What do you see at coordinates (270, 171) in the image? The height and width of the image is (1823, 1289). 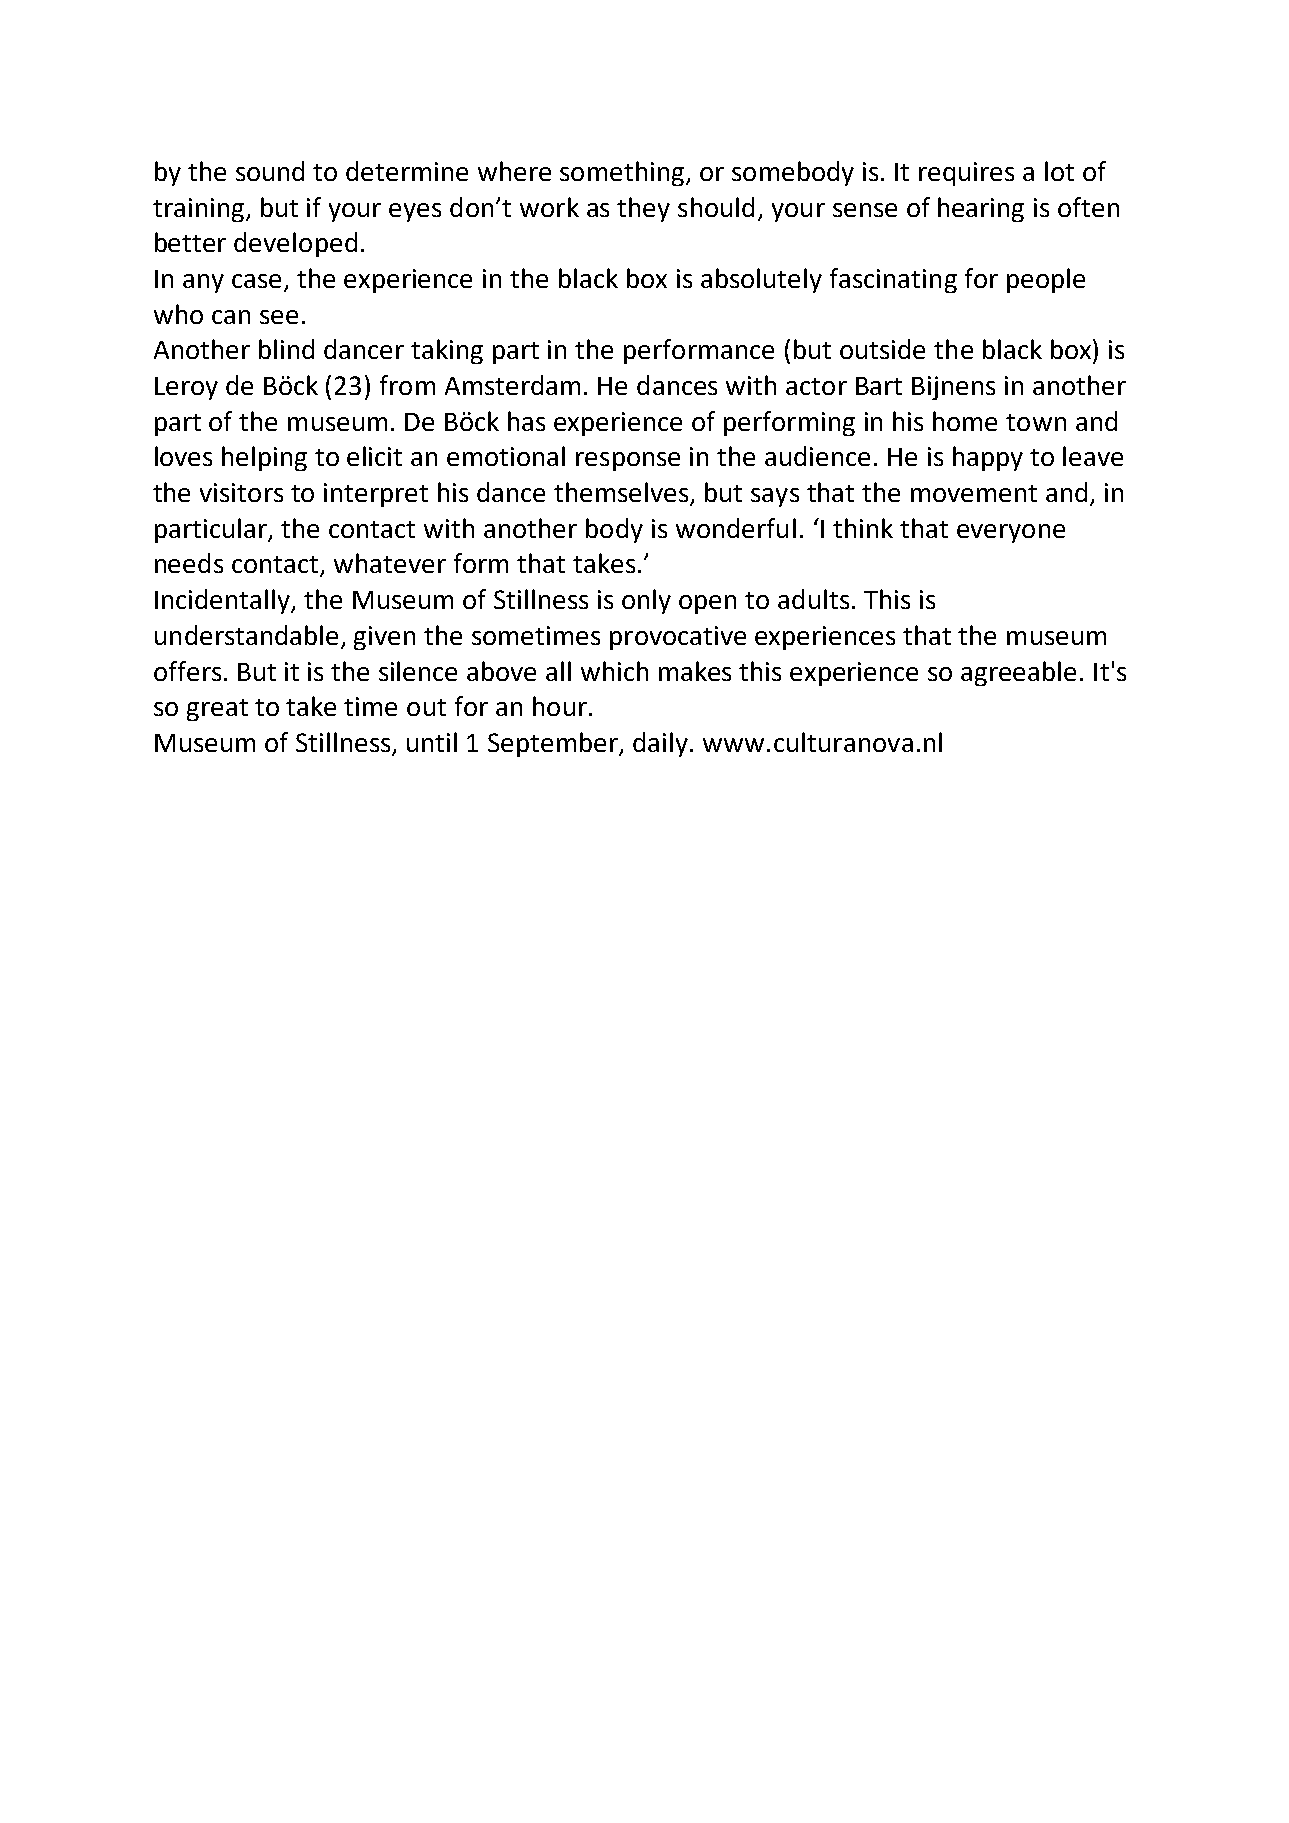 I see `sound` at bounding box center [270, 171].
